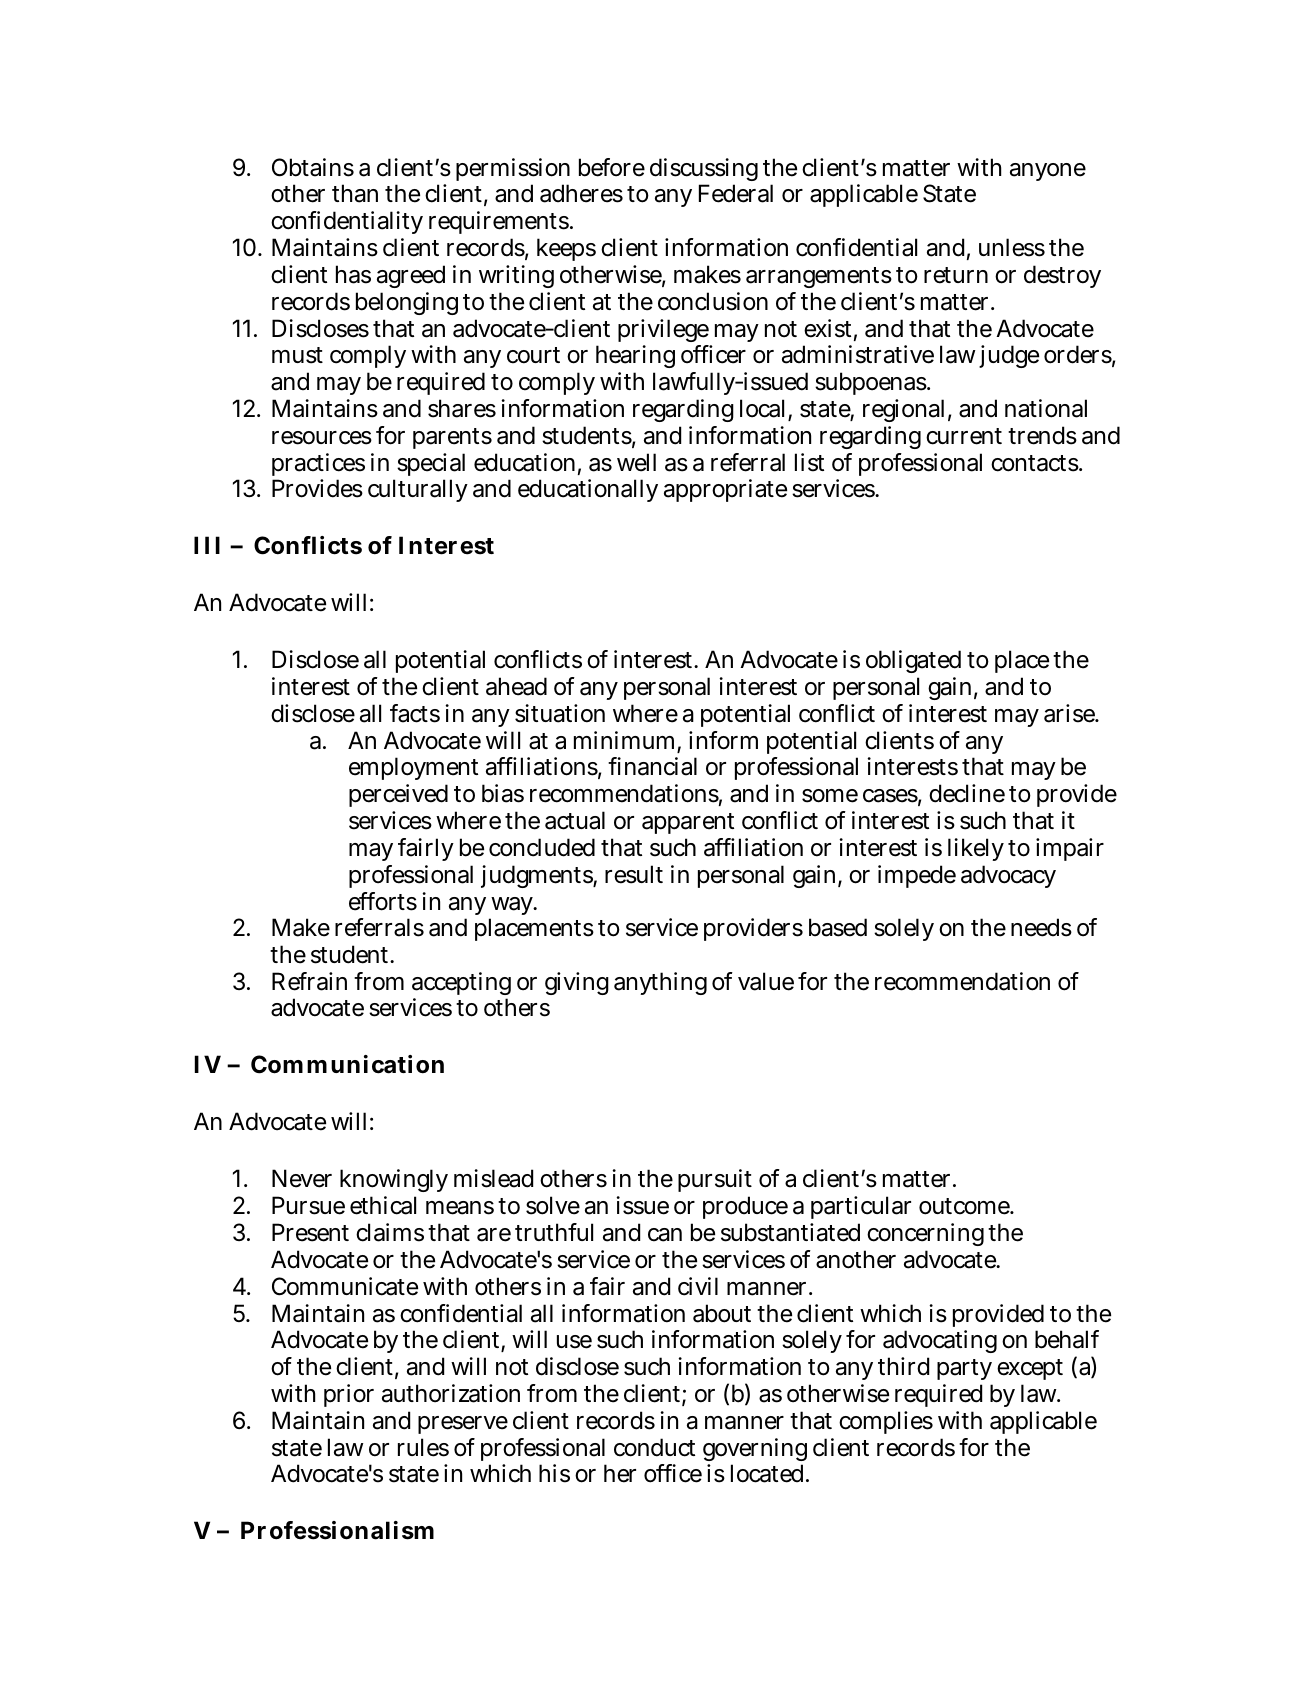 This screenshot has height=1700, width=1314. What do you see at coordinates (1035, 463) in the screenshot?
I see `contacts` at bounding box center [1035, 463].
